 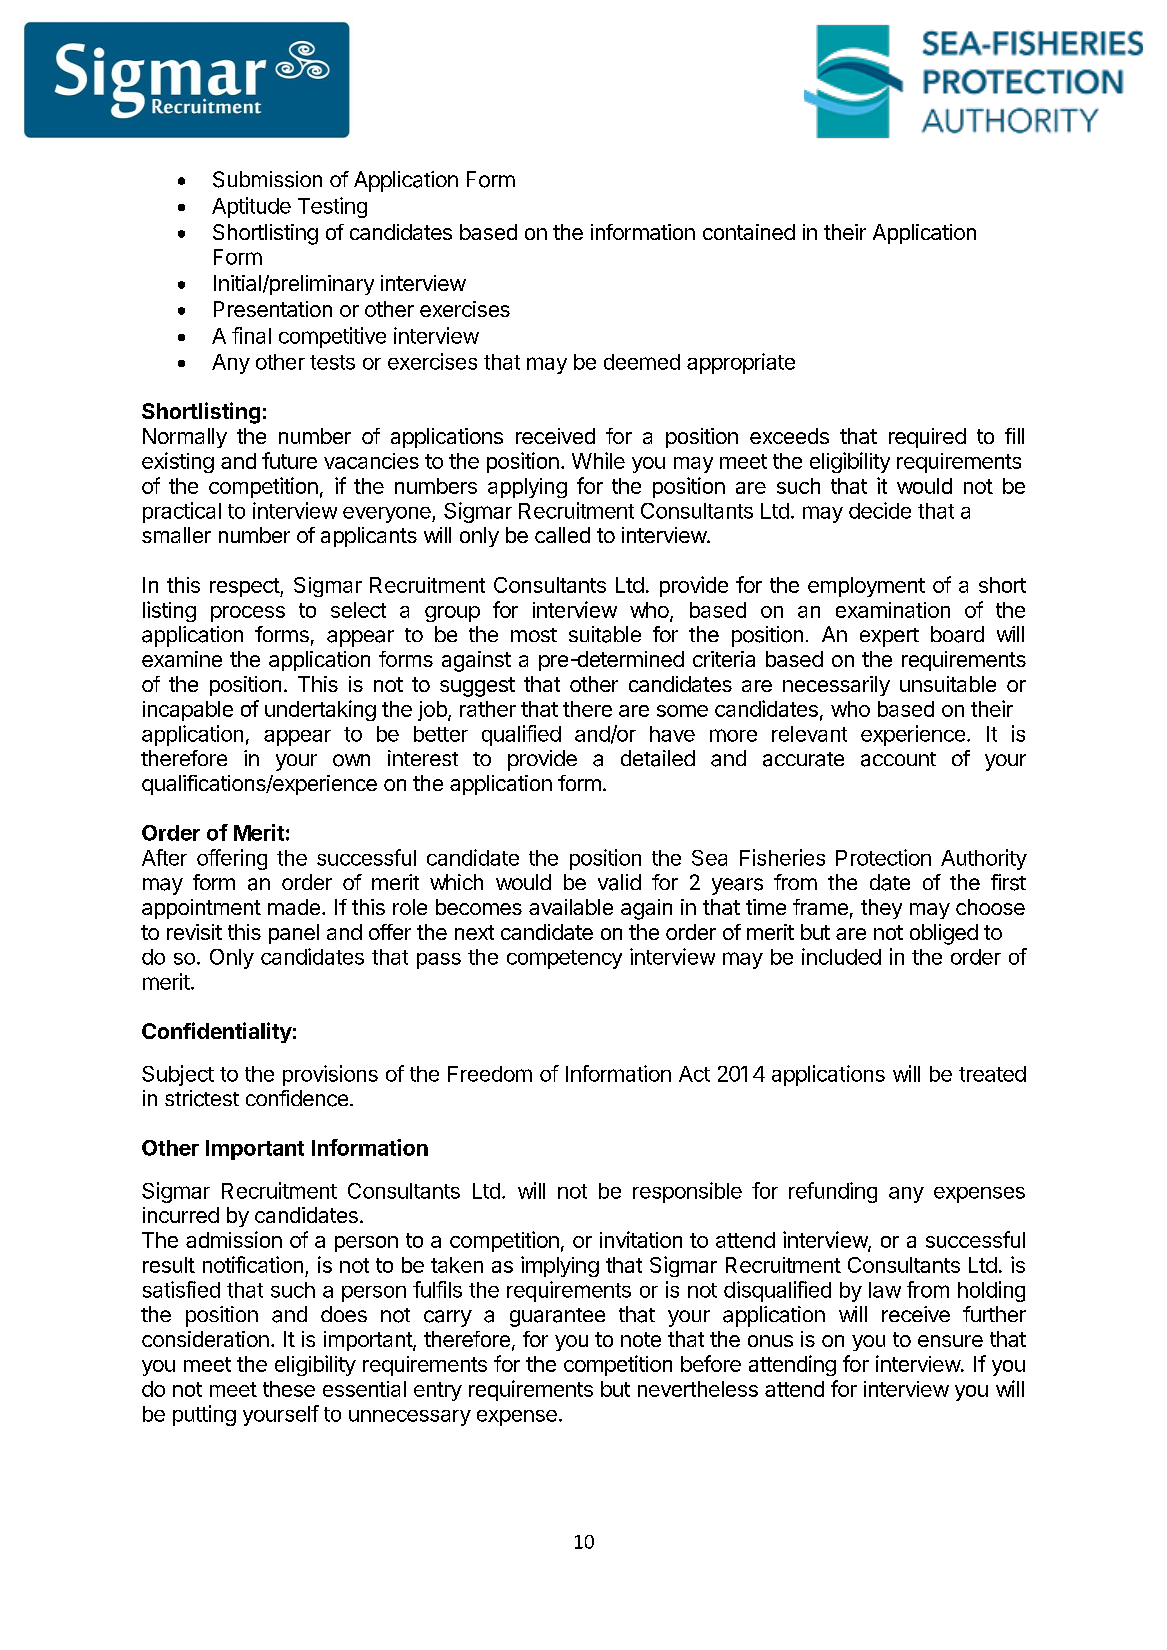 I want to click on most, so click(x=534, y=635).
